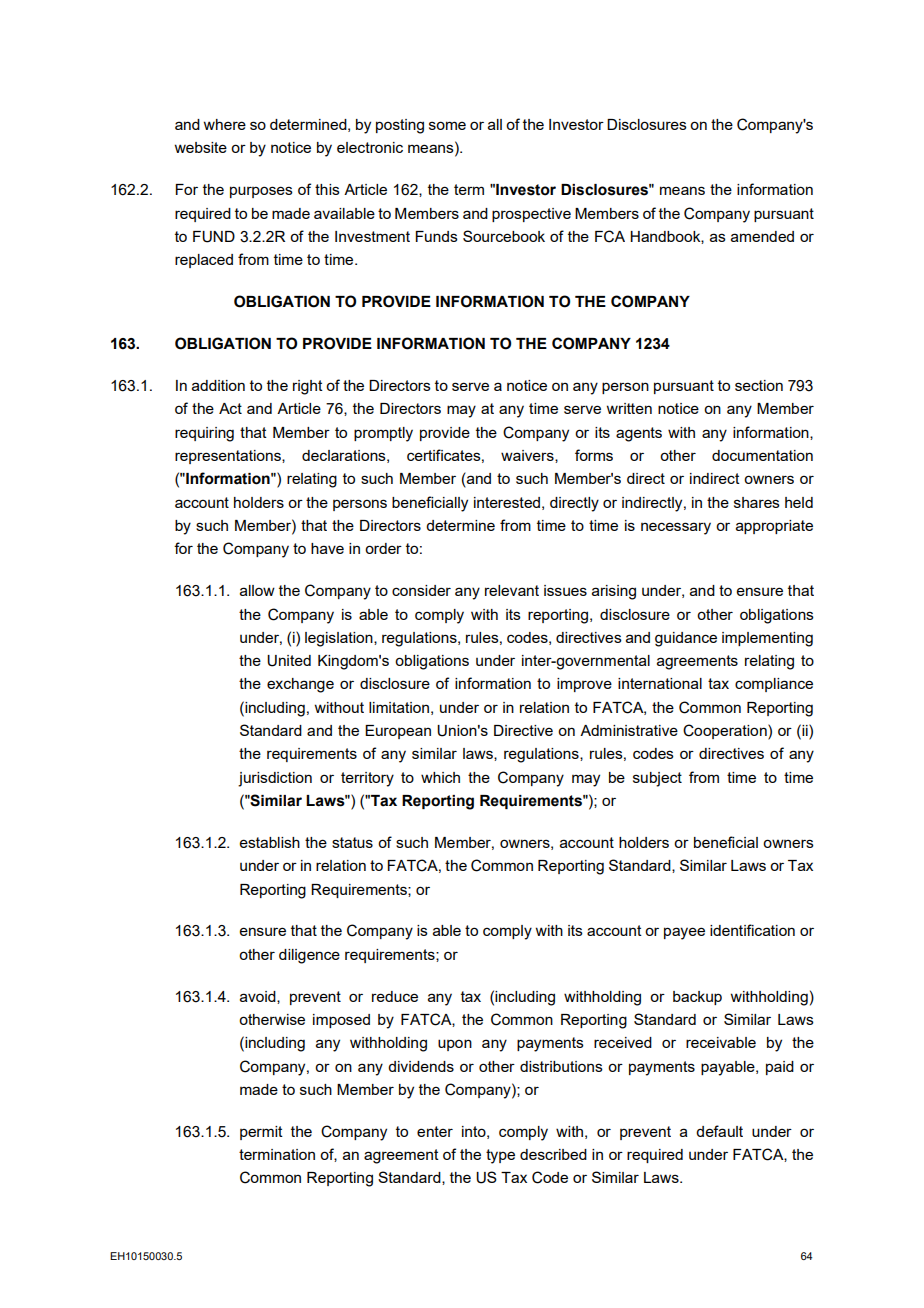  Describe the element at coordinates (528, 456) in the image. I see `waivers` at that location.
